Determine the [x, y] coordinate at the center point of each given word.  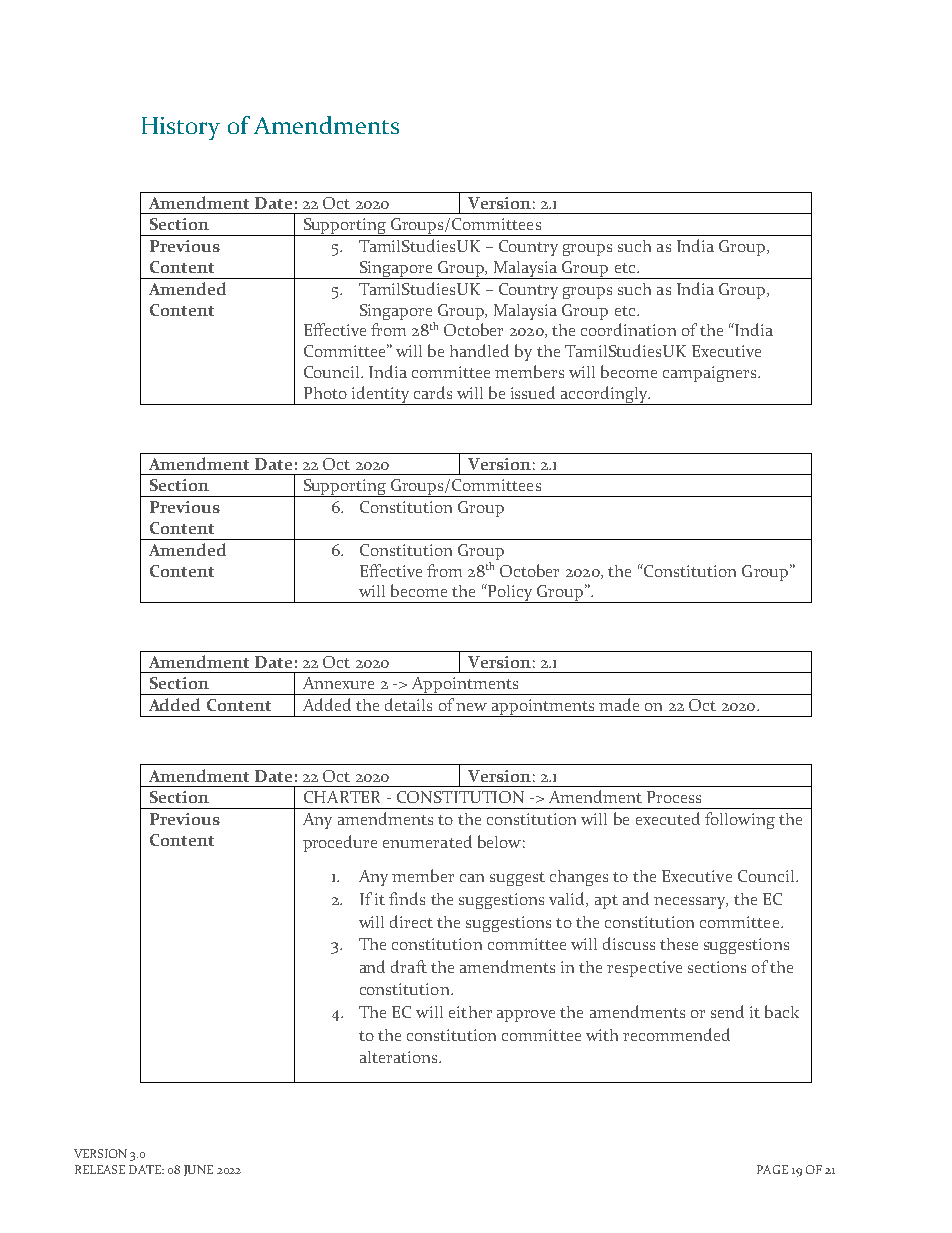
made [619, 704]
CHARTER [342, 797]
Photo [325, 393]
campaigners [711, 374]
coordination [628, 329]
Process [674, 797]
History [181, 128]
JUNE [198, 1170]
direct [411, 921]
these [679, 944]
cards [433, 392]
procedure [340, 843]
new [471, 707]
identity [381, 395]
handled [479, 350]
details [408, 704]
